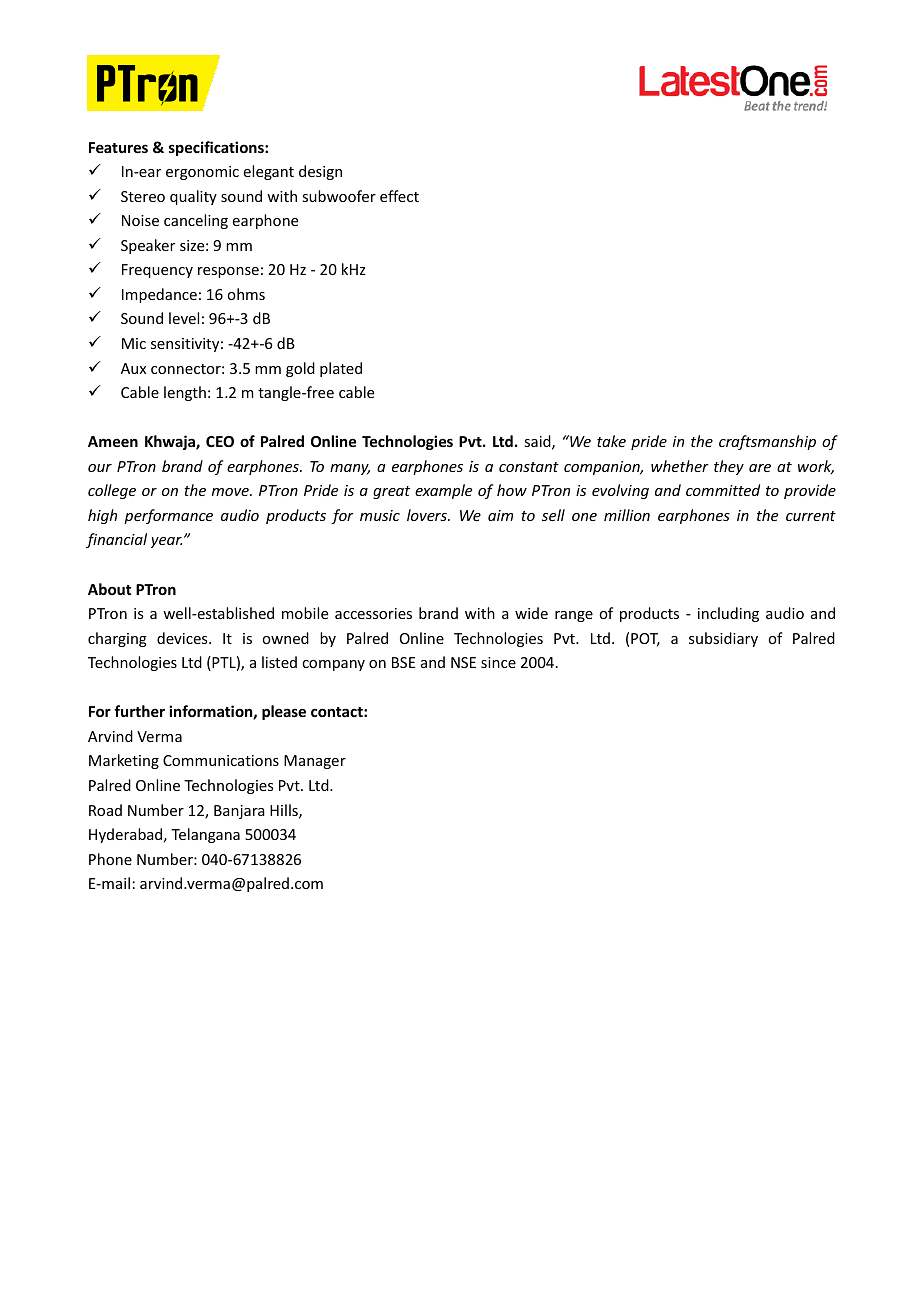 The image size is (924, 1308). What do you see at coordinates (231, 492) in the document?
I see `move` at bounding box center [231, 492].
